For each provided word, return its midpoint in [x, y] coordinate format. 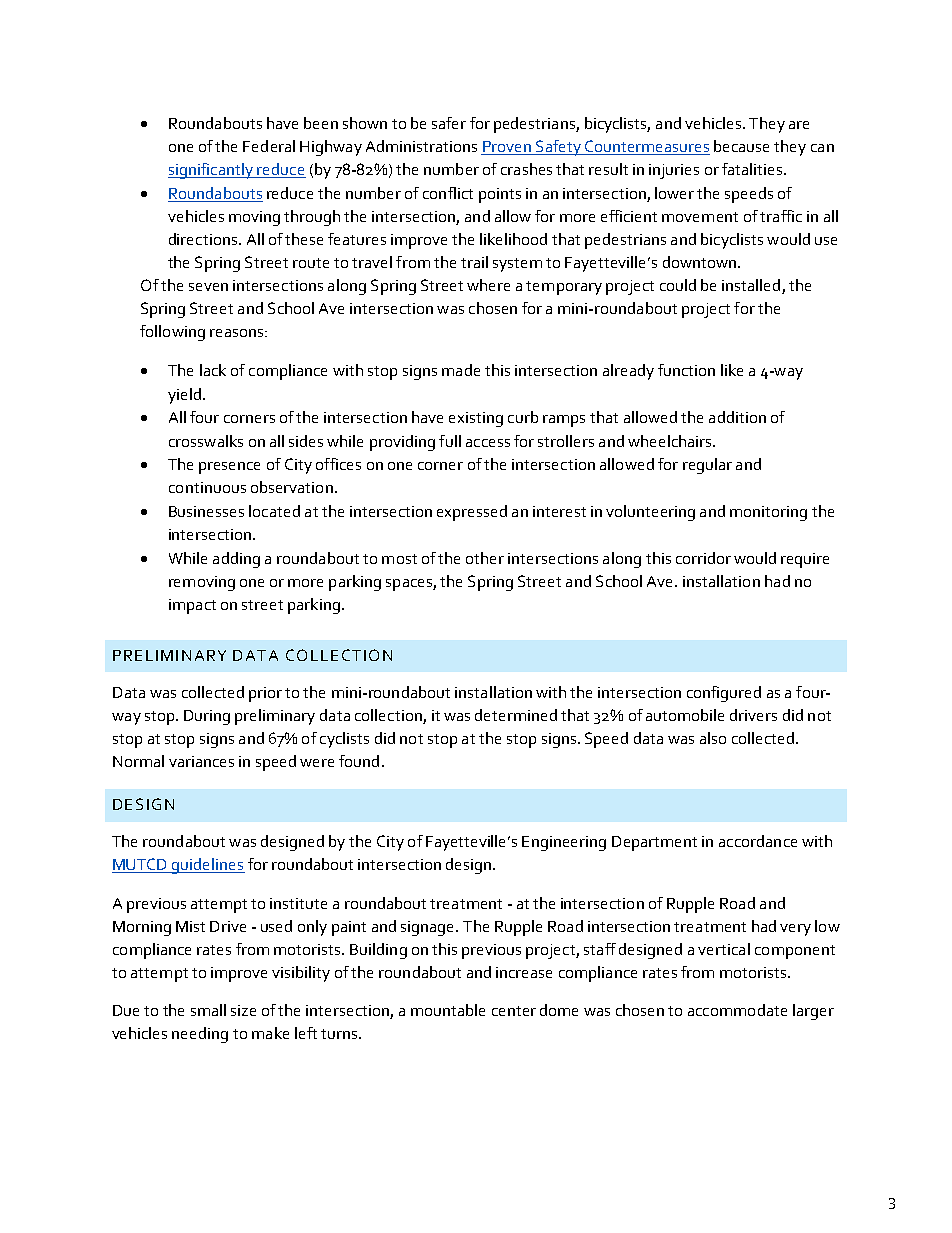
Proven [507, 148]
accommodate [737, 1010]
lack [213, 370]
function [686, 370]
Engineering [564, 843]
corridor [703, 558]
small [208, 1010]
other [485, 558]
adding [236, 560]
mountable [448, 1010]
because [741, 146]
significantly [212, 171]
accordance [758, 841]
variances [201, 761]
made [461, 370]
